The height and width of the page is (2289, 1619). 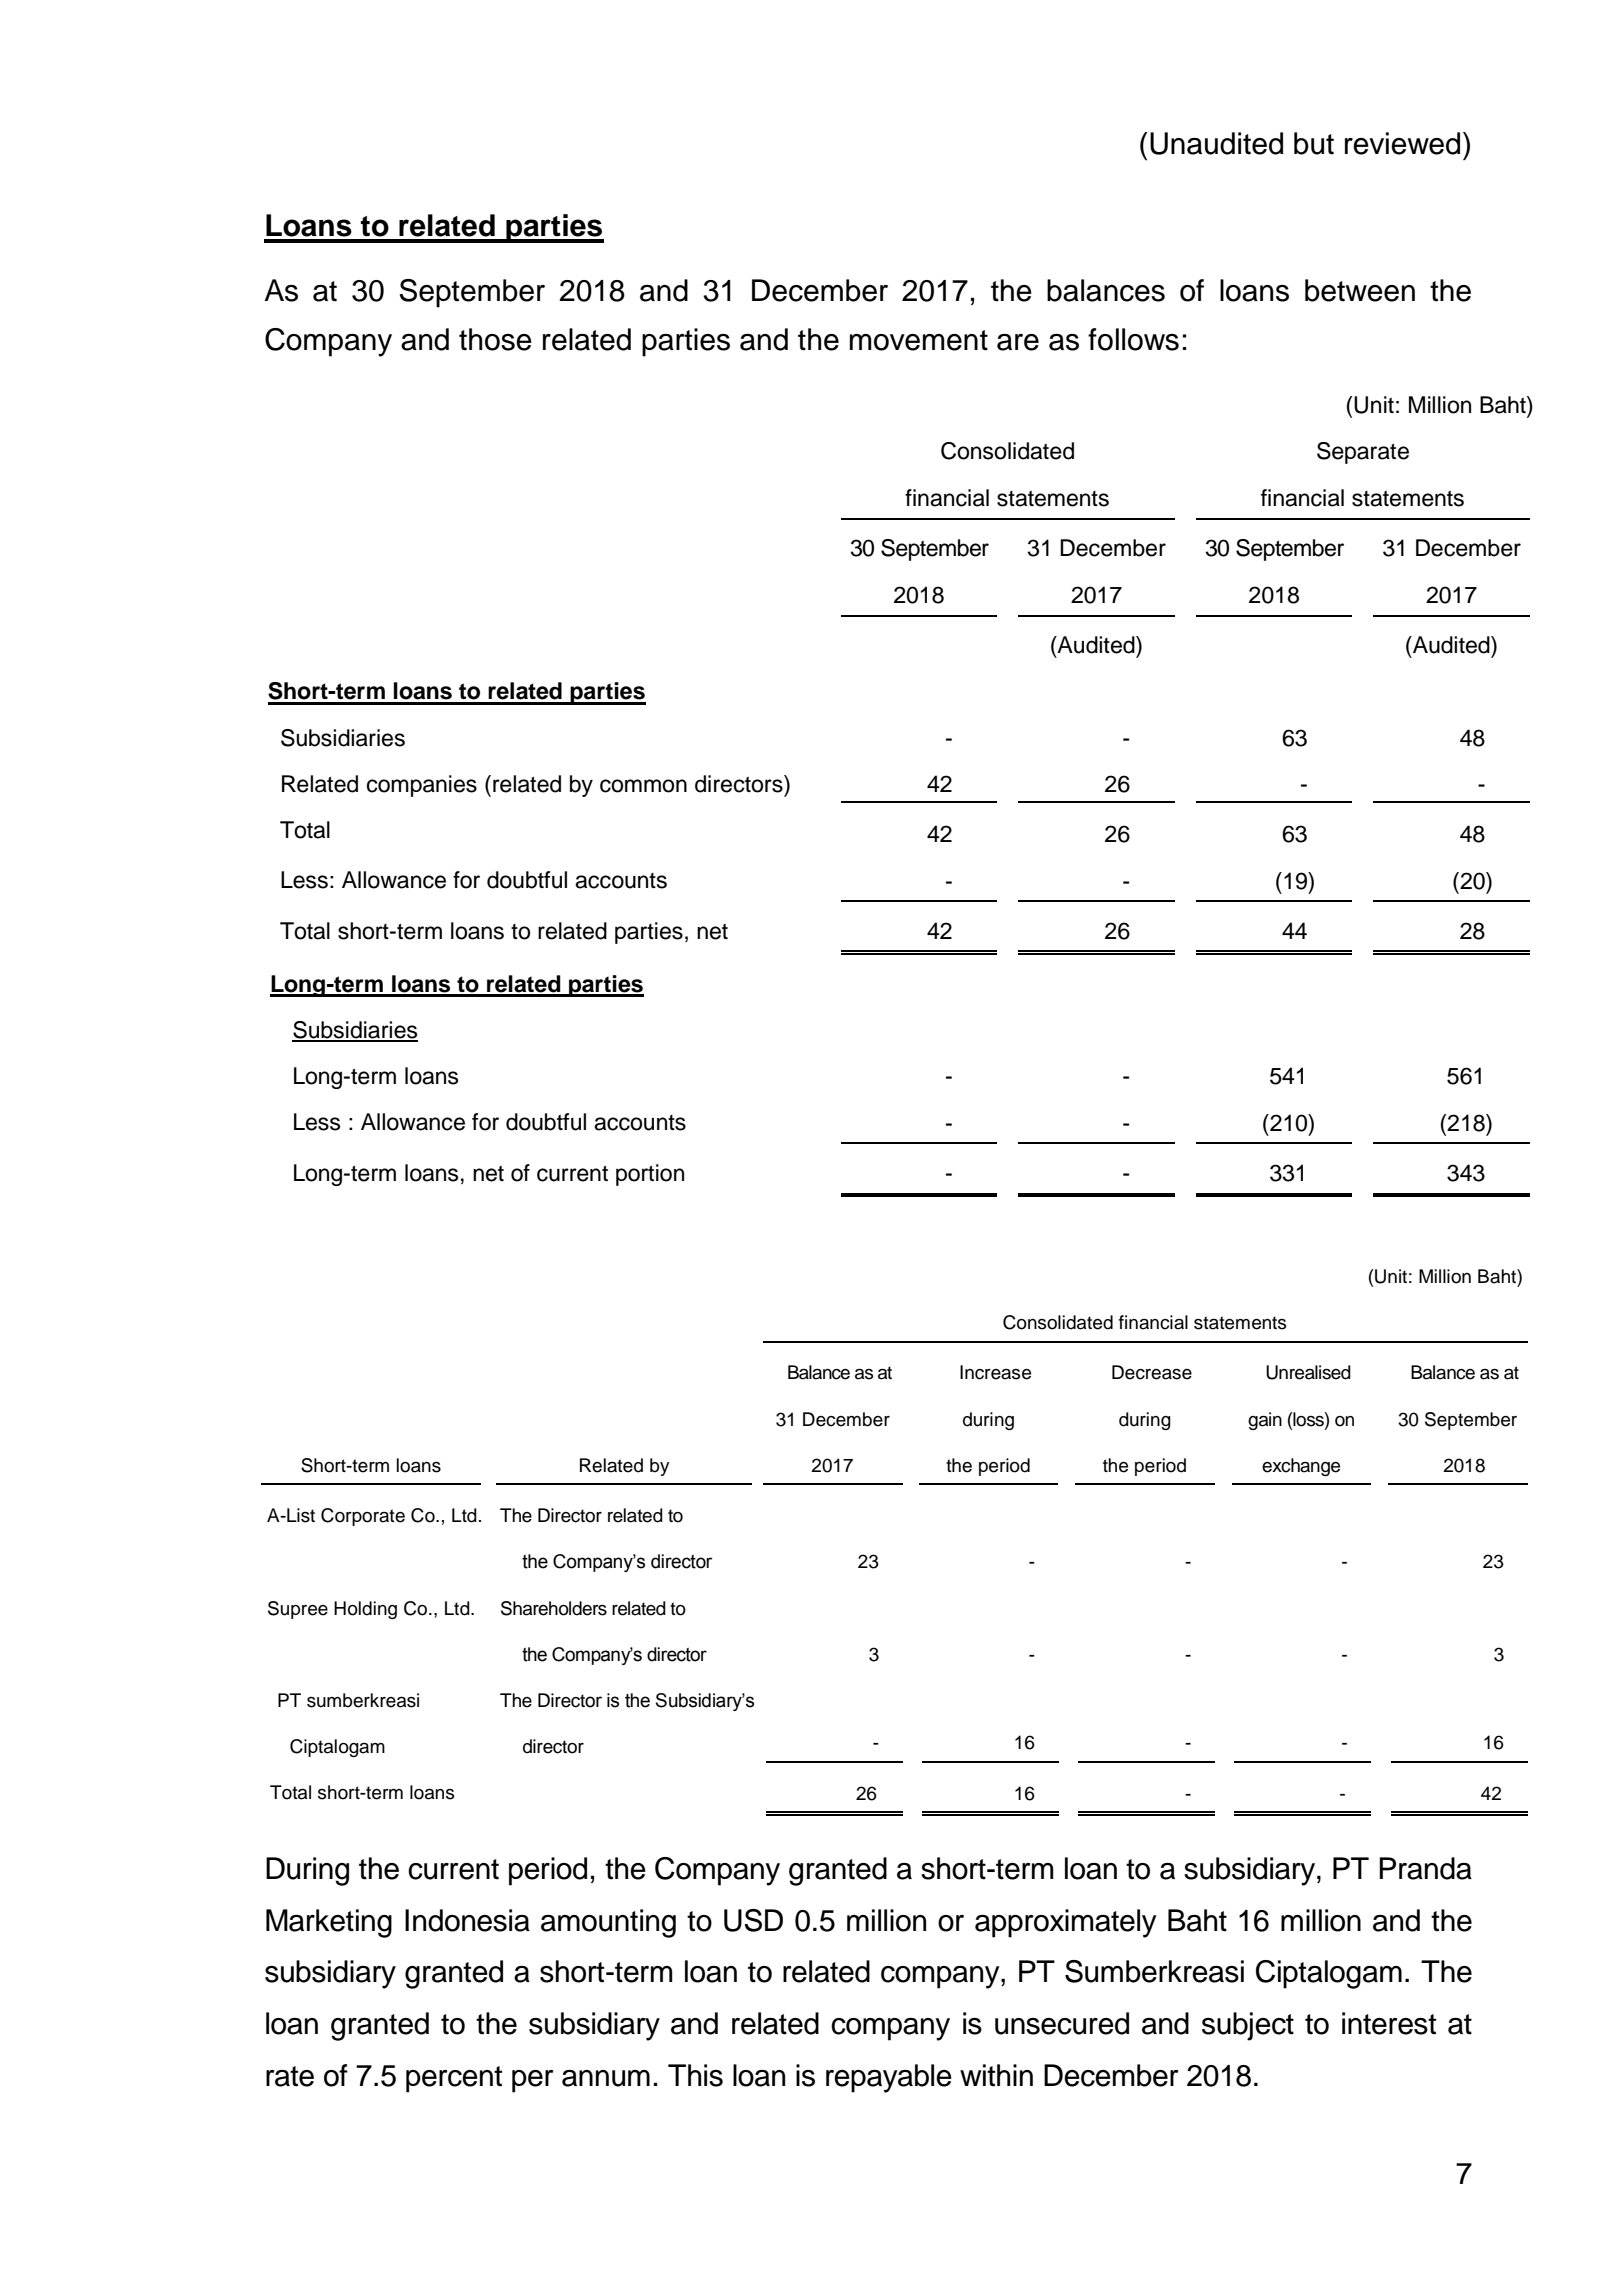 What do you see at coordinates (919, 340) in the page?
I see `movement` at bounding box center [919, 340].
